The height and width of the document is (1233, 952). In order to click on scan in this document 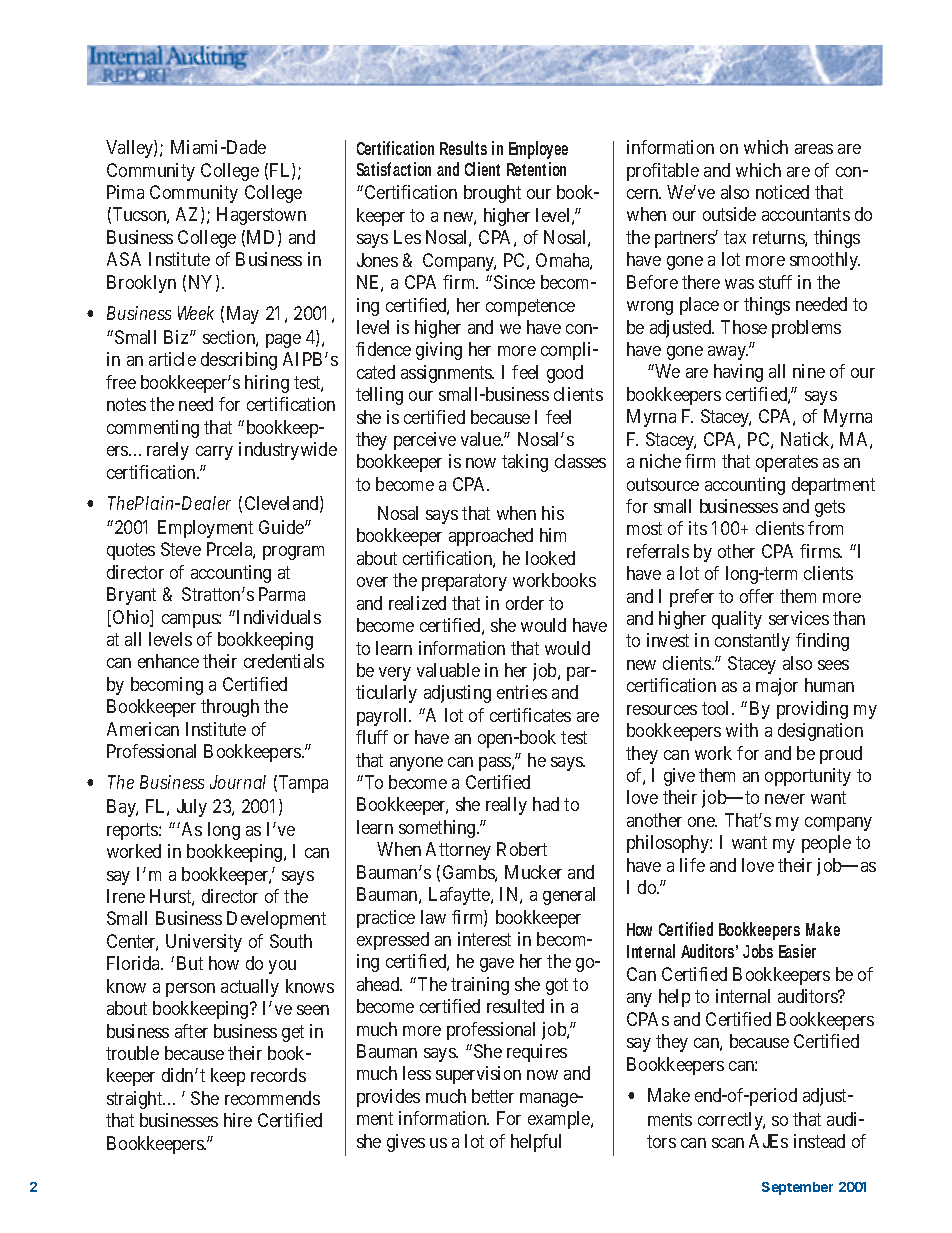, I will do `click(728, 1143)`.
